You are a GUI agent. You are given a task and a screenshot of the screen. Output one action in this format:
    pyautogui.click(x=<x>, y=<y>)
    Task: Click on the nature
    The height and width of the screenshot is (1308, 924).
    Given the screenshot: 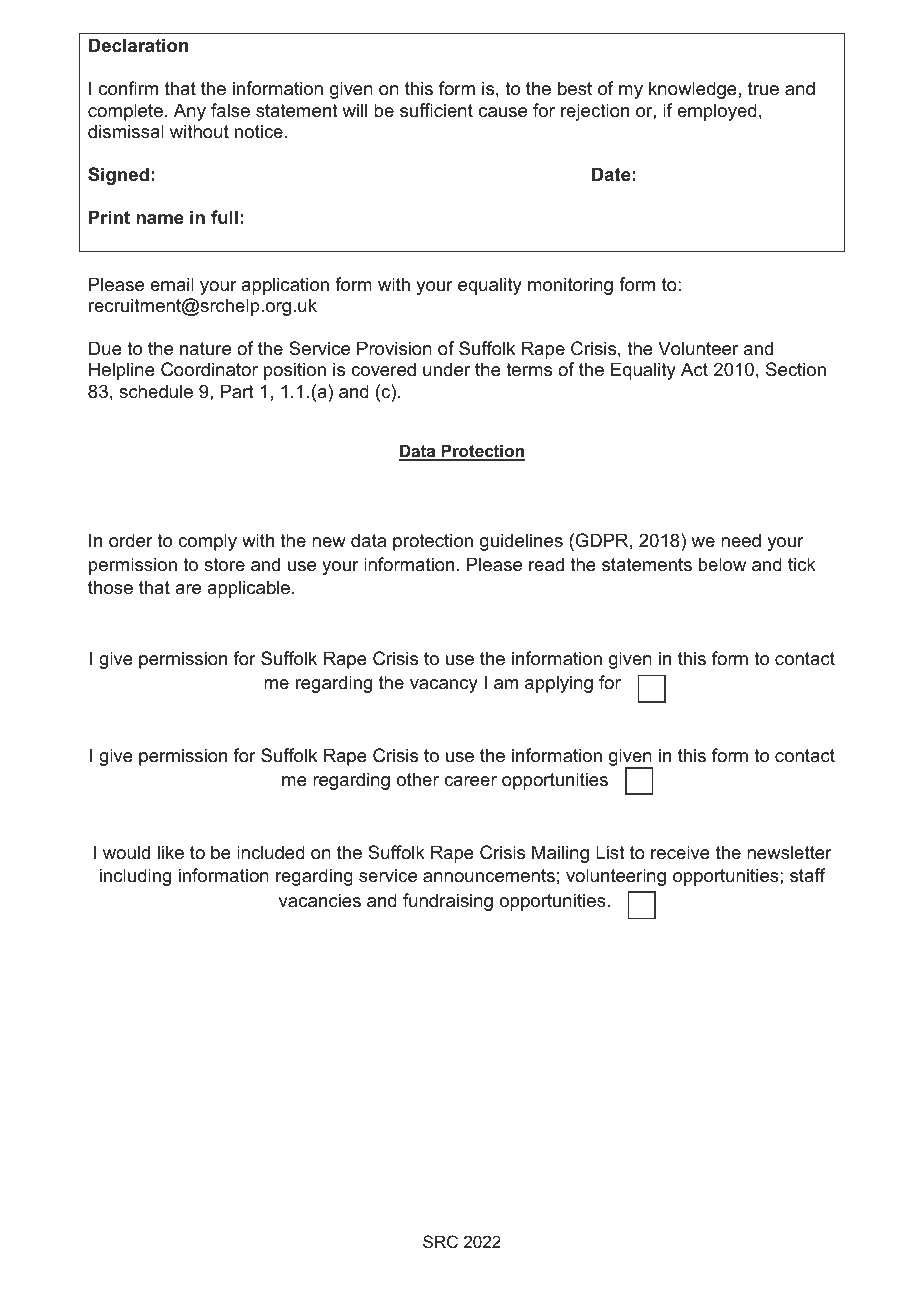 What is the action you would take?
    pyautogui.click(x=205, y=349)
